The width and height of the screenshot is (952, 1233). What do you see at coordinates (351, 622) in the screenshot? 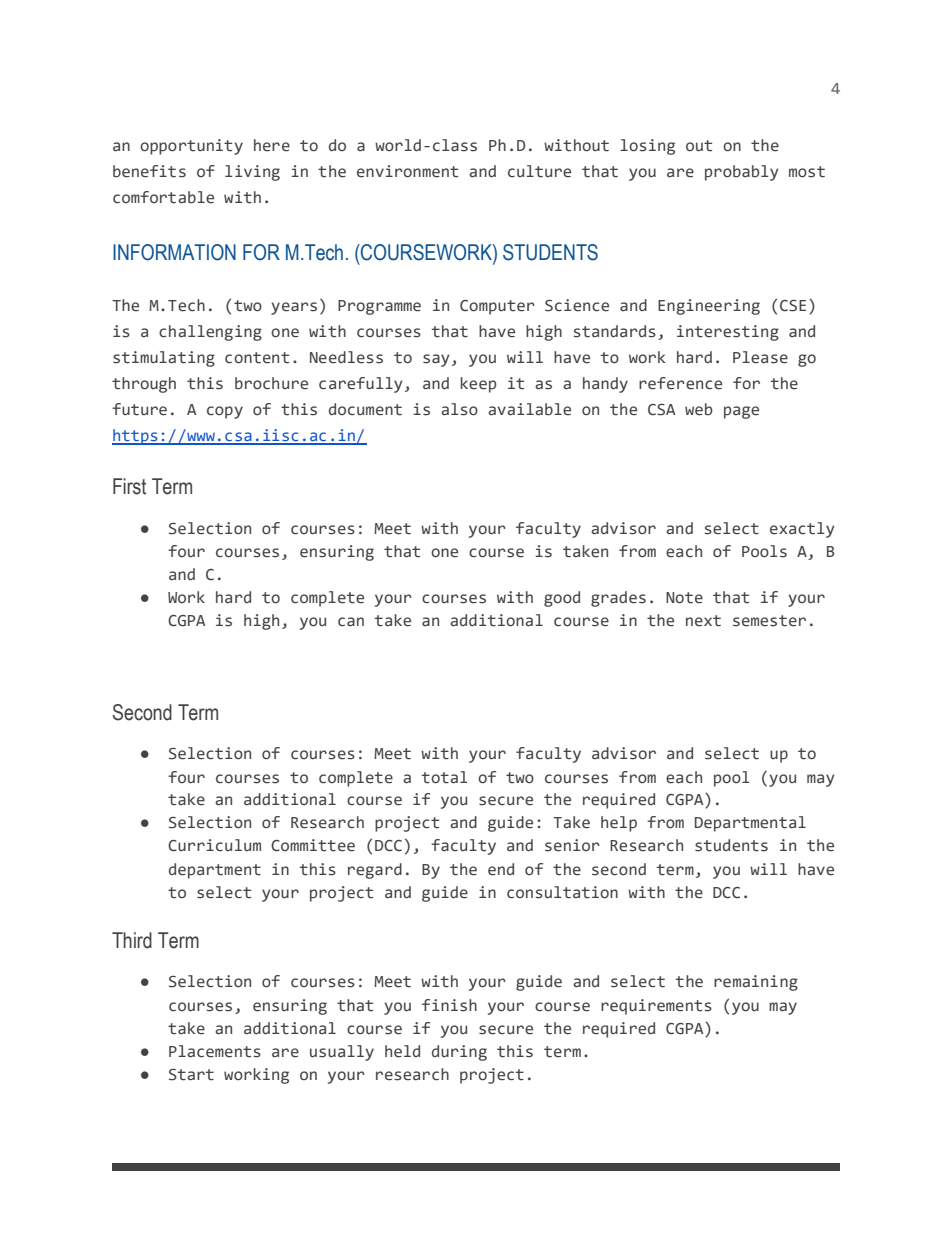
I see `can` at bounding box center [351, 622].
